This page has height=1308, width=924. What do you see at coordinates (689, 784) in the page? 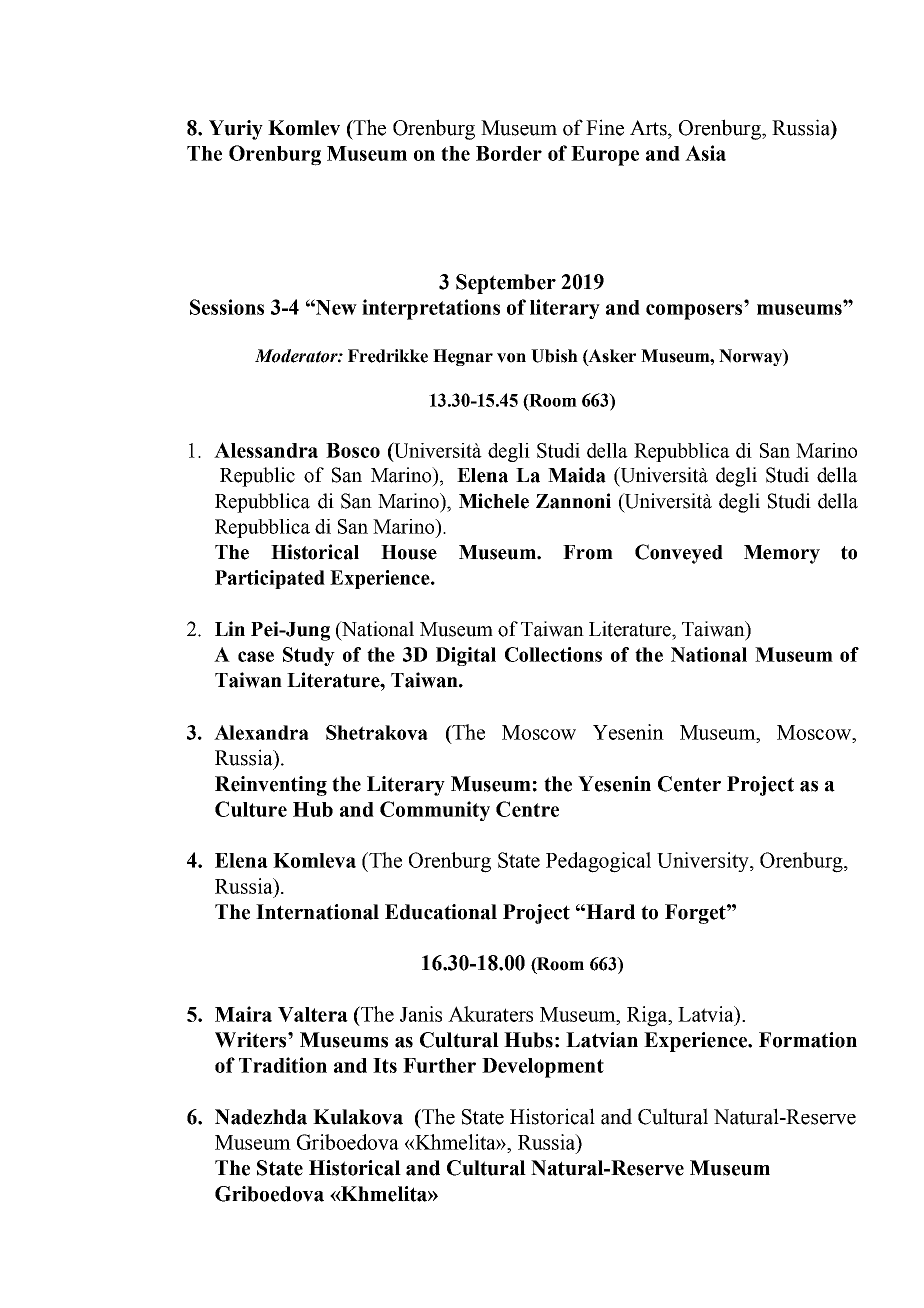
I see `Center` at bounding box center [689, 784].
